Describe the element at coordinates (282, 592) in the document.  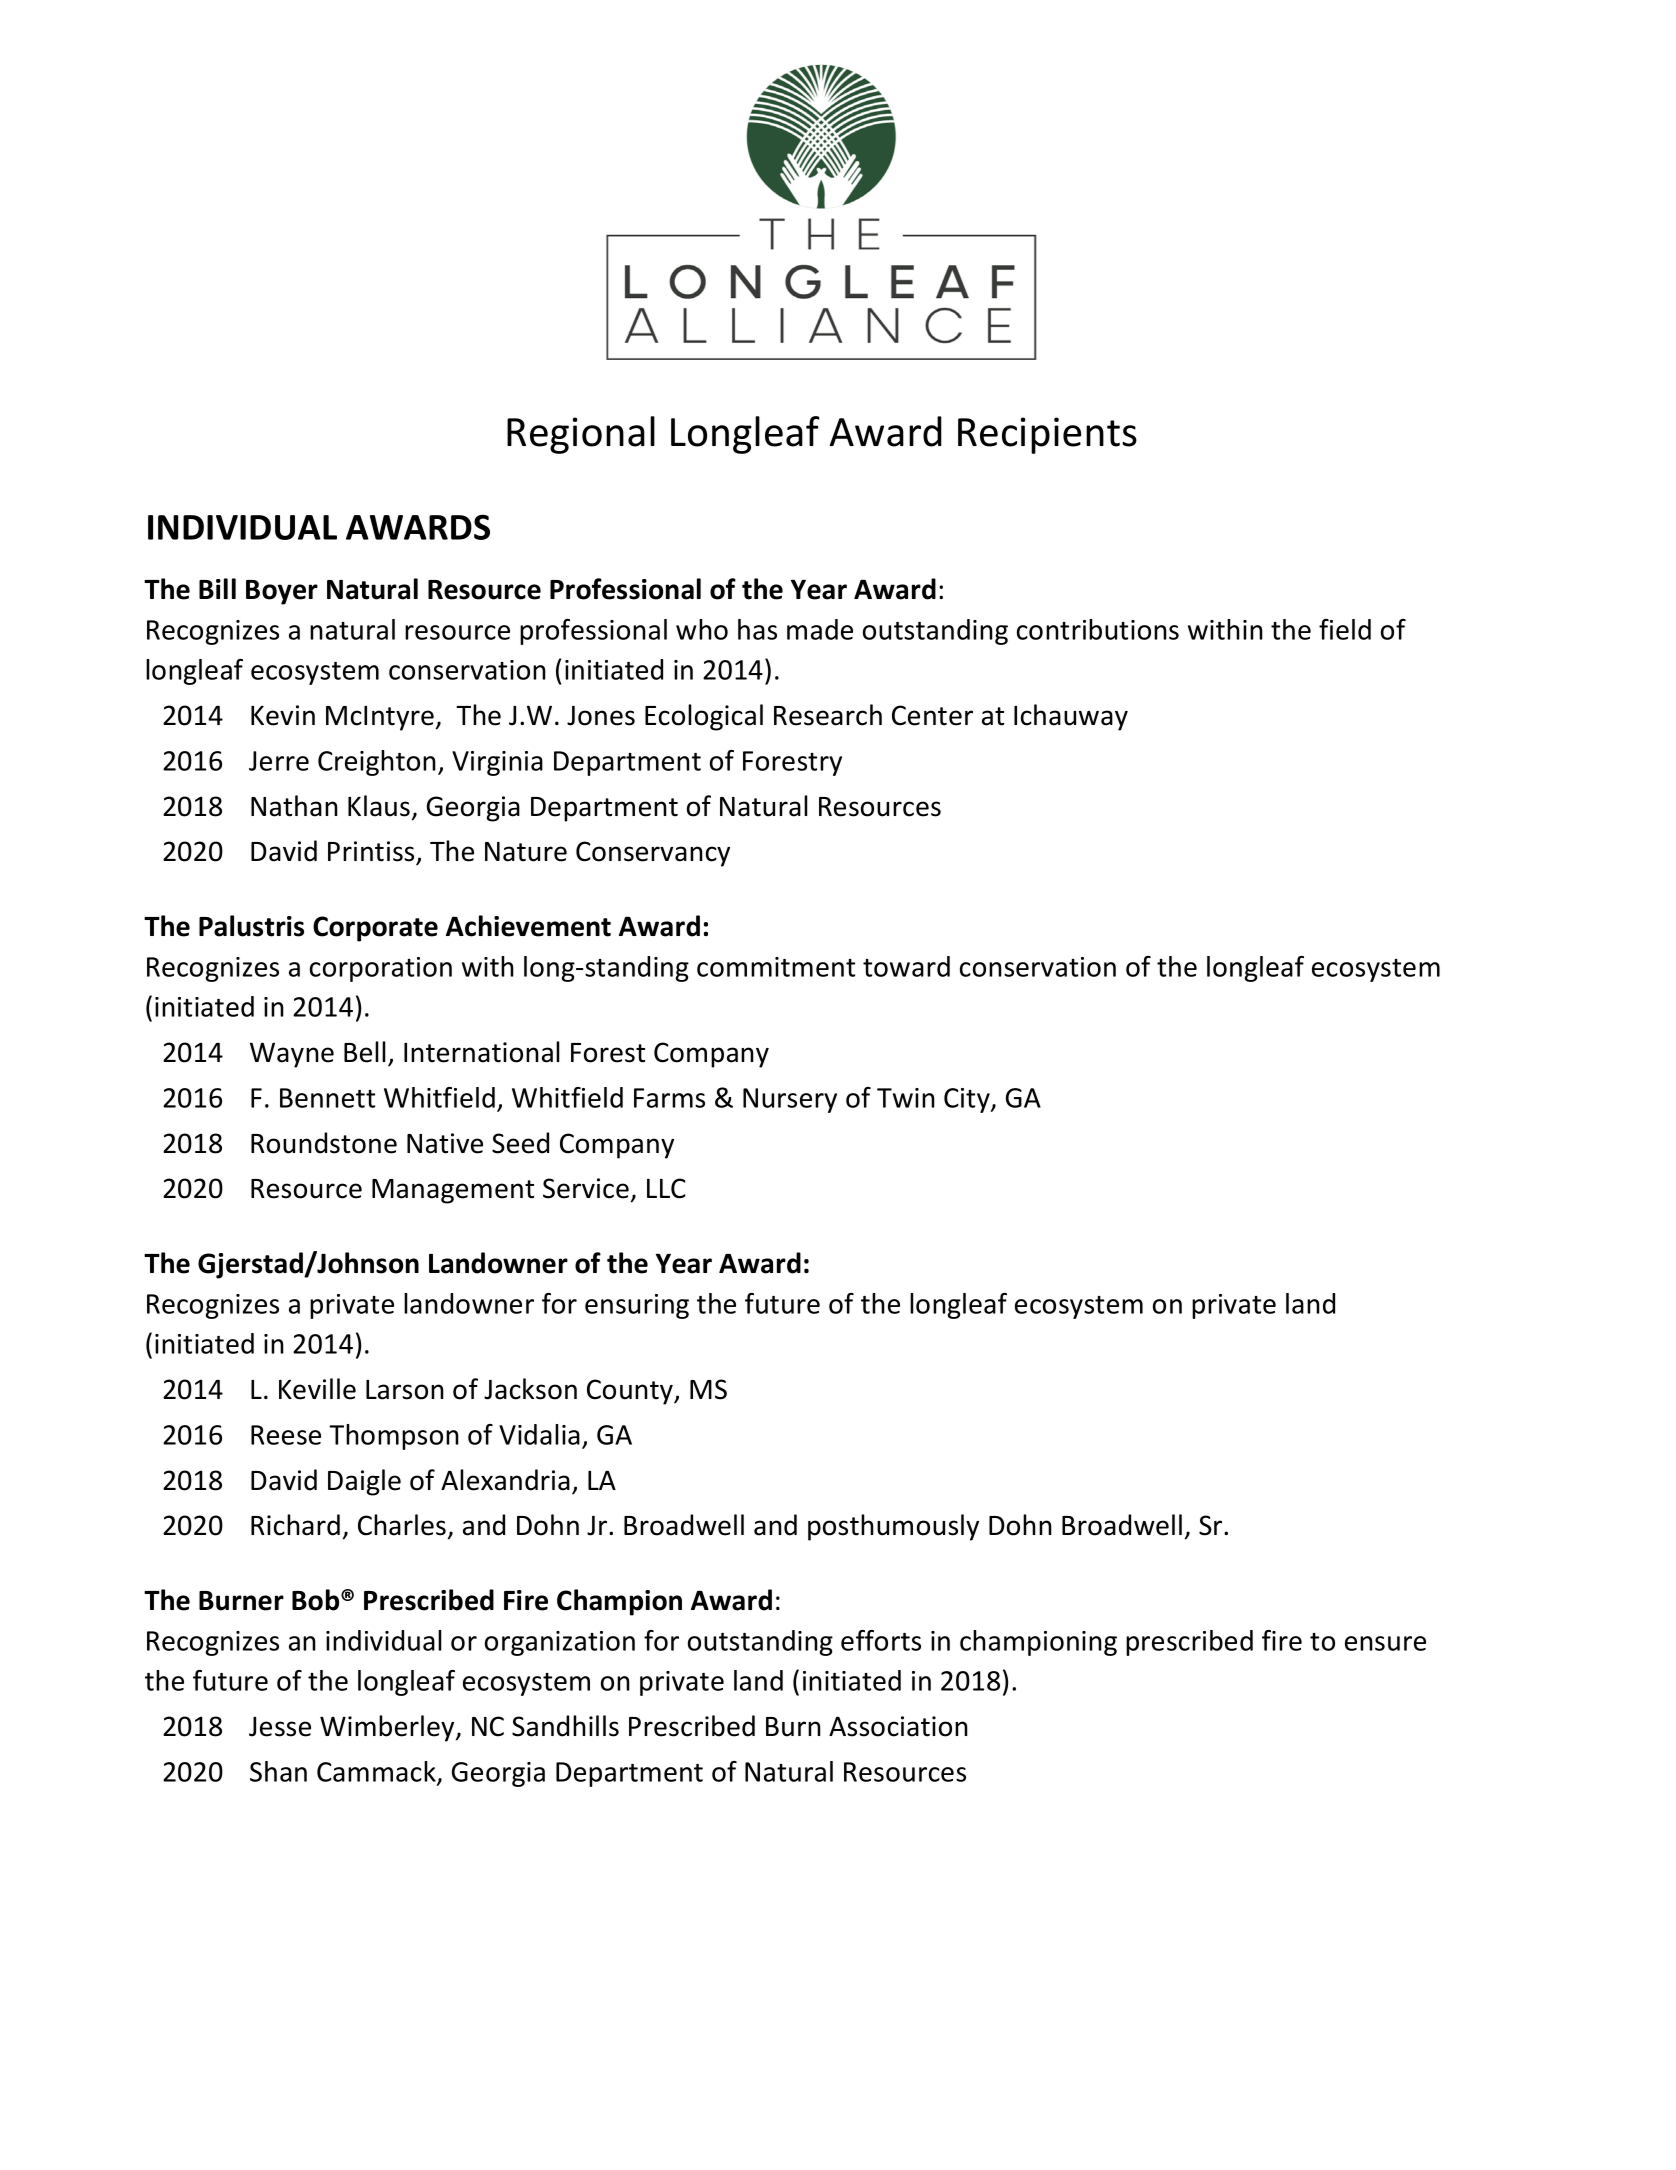
I see `Boyer` at that location.
